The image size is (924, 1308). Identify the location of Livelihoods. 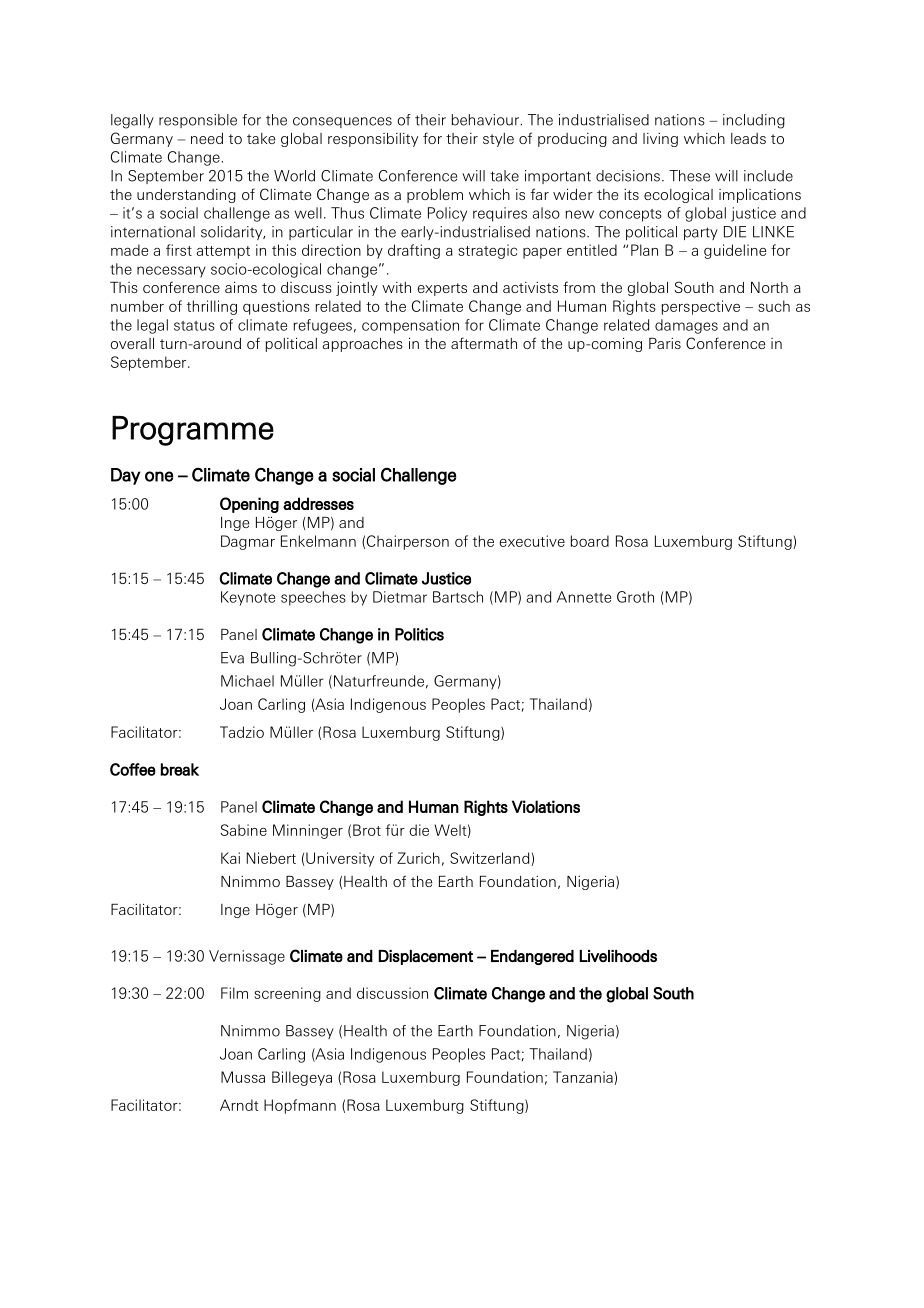
(618, 956).
